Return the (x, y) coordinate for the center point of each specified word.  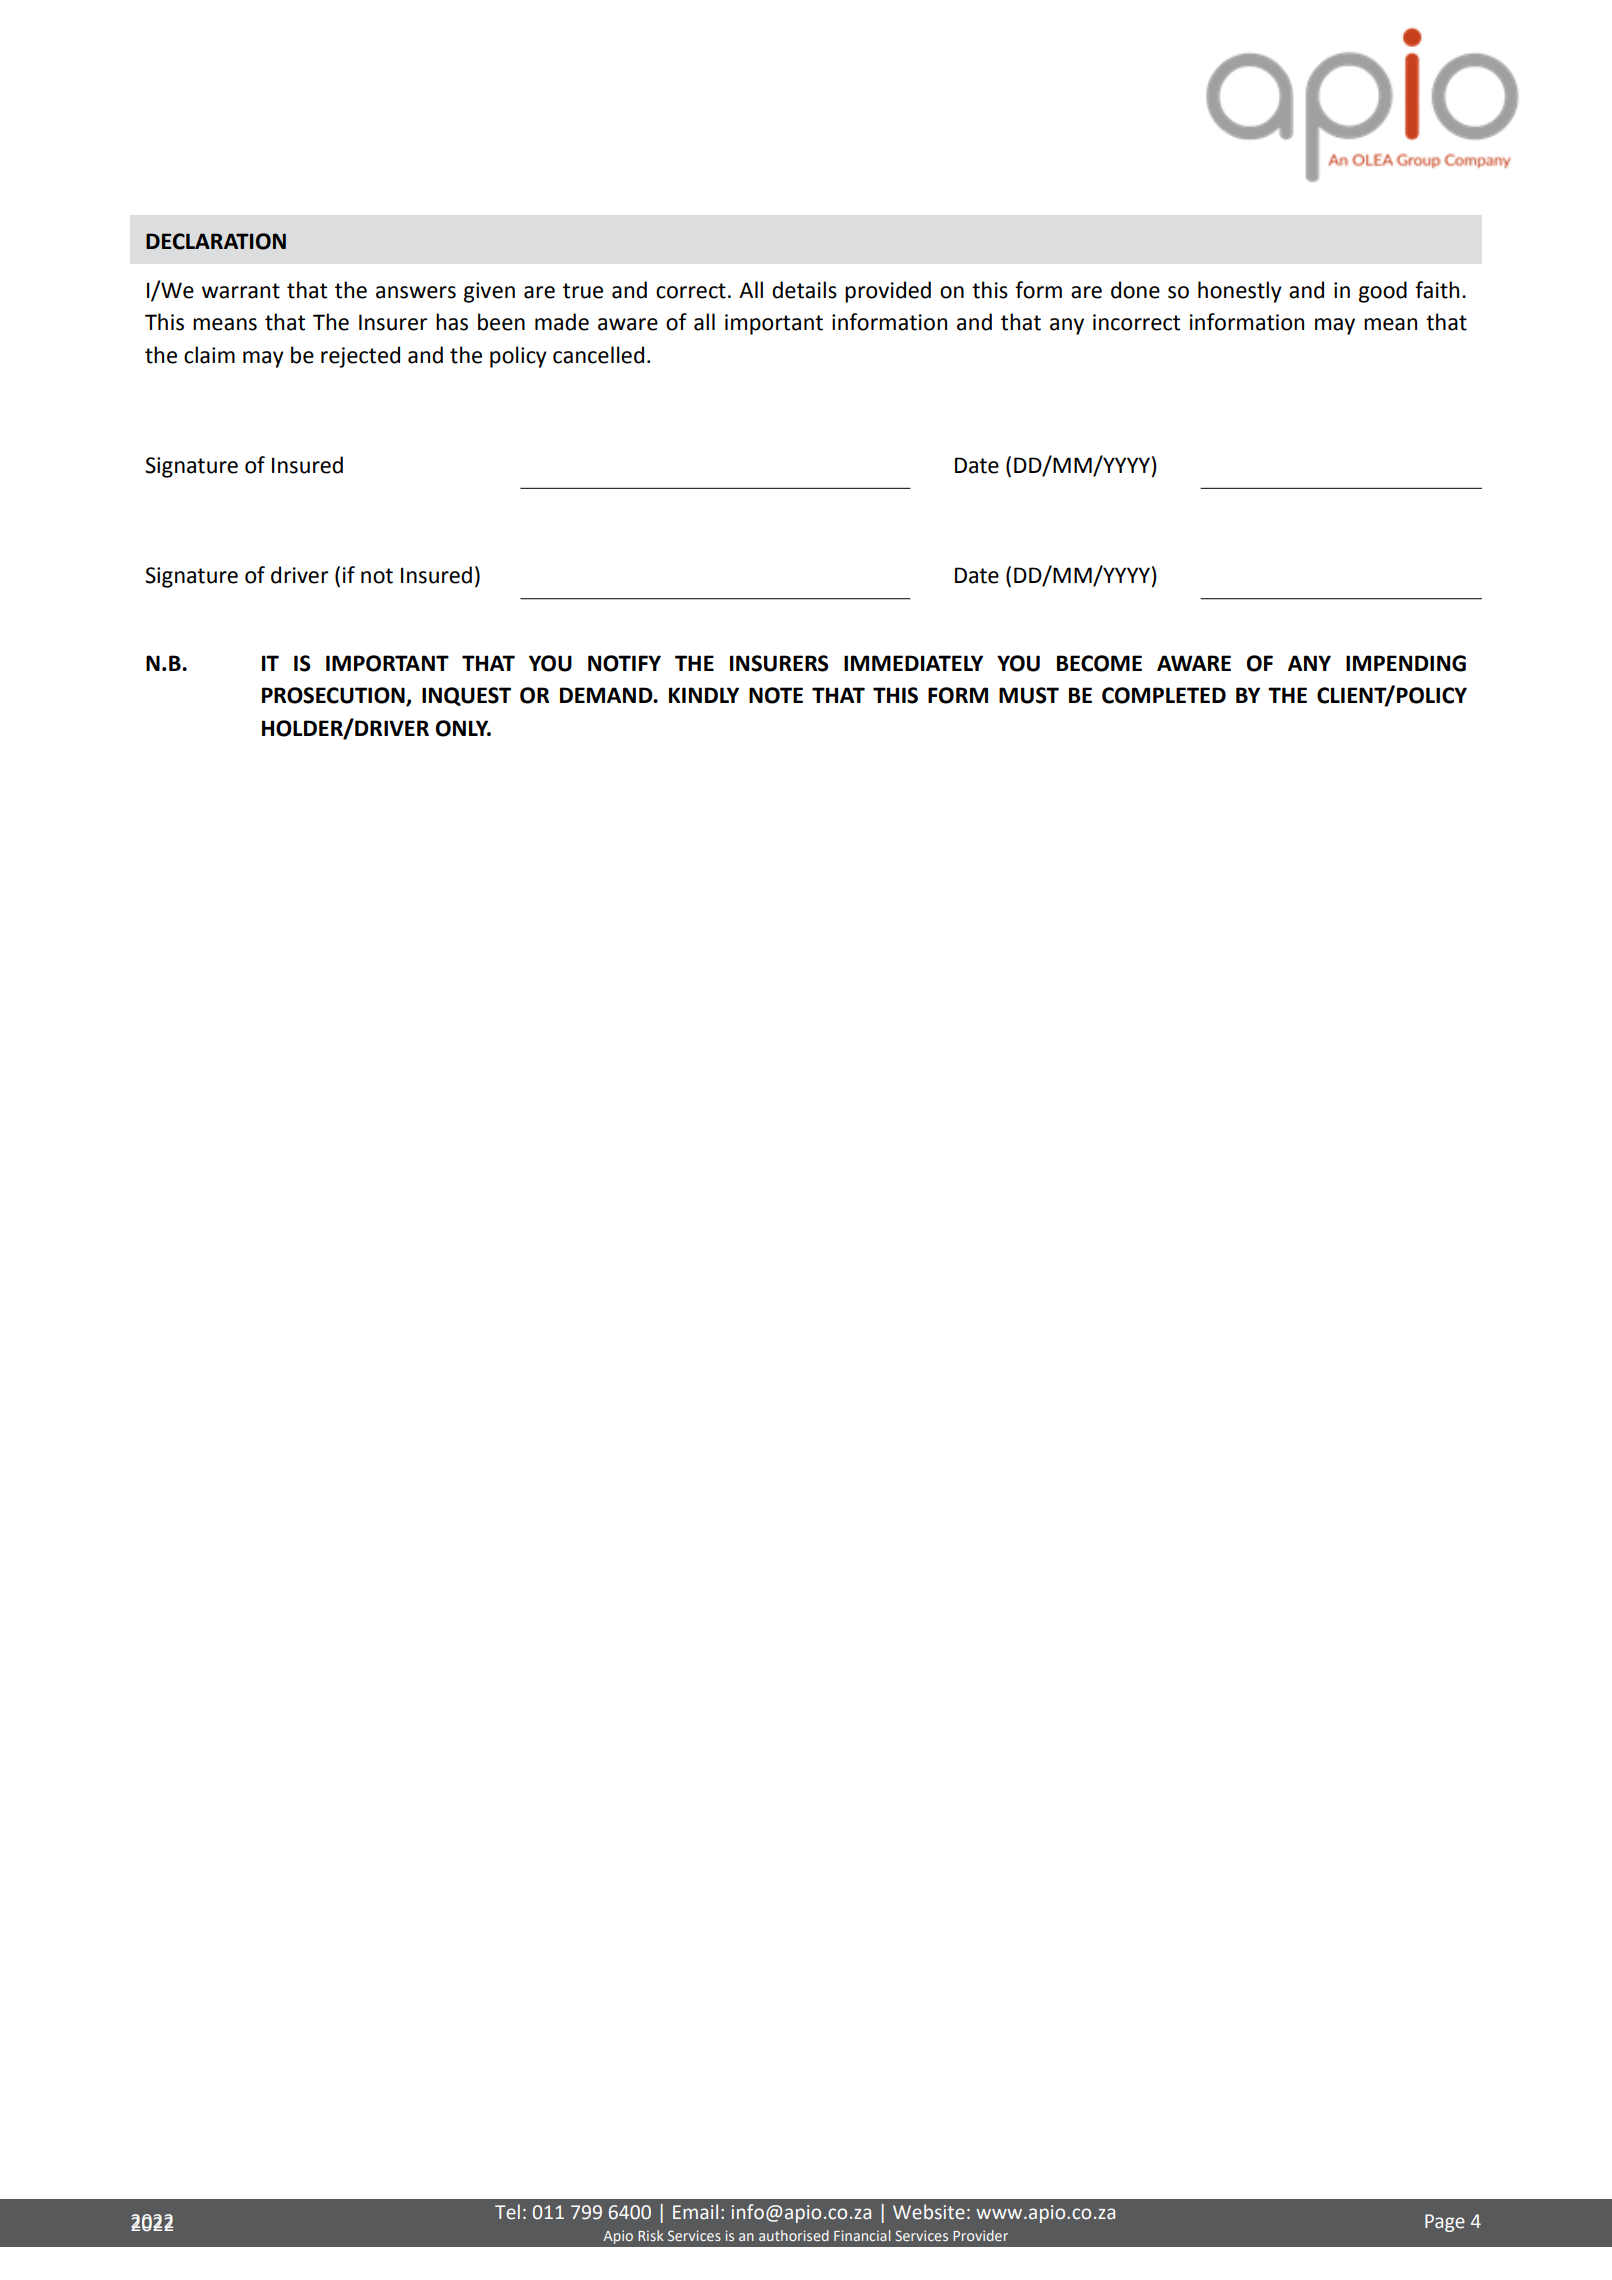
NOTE (776, 695)
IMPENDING (1406, 663)
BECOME (1099, 663)
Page (1445, 2223)
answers (416, 292)
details (804, 290)
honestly (1240, 292)
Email (695, 2212)
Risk (651, 2235)
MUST (1029, 695)
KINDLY (704, 695)
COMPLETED (1164, 695)
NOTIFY (624, 663)
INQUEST (466, 696)
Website (929, 2212)
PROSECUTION (334, 696)
